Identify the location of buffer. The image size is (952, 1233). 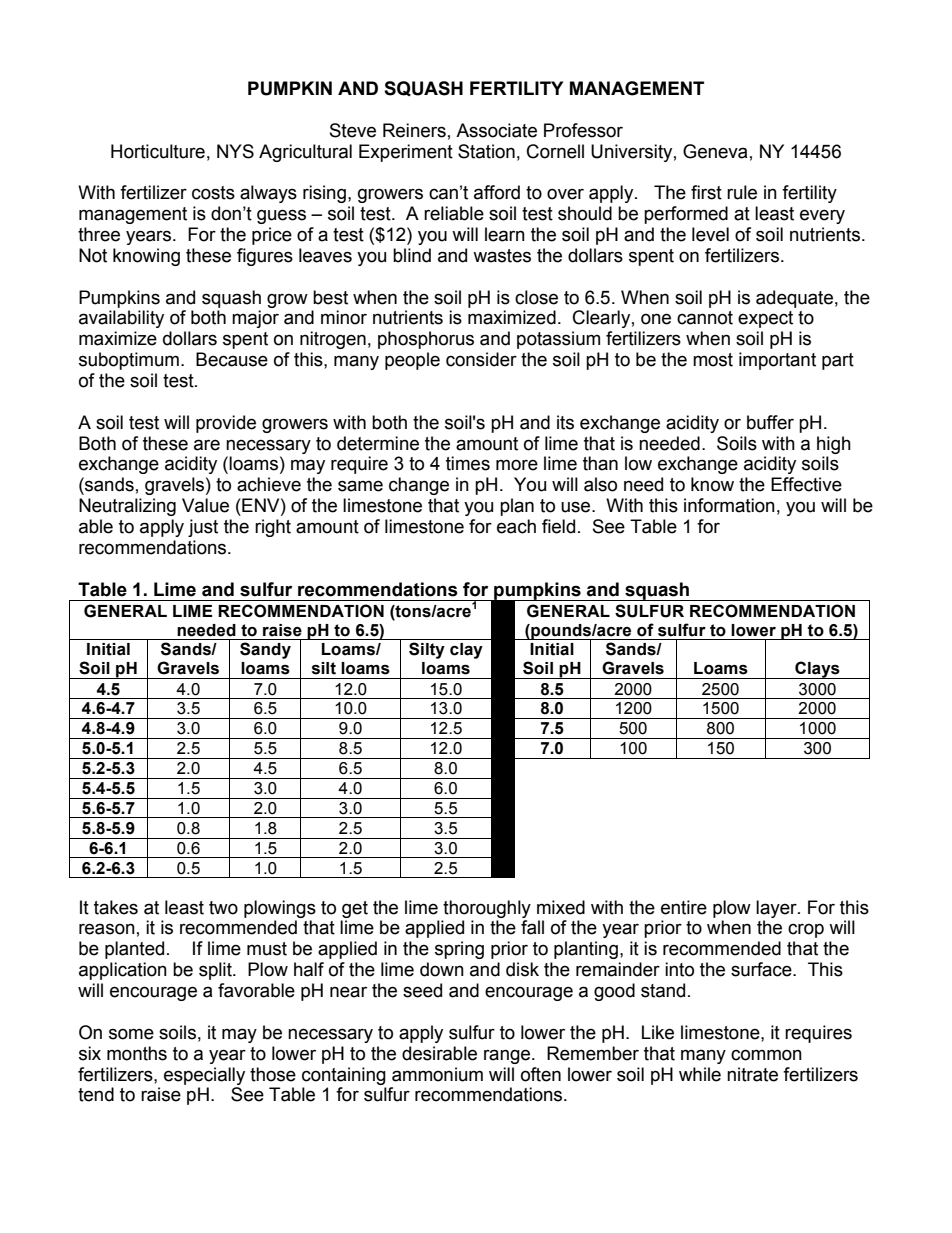
(770, 422).
